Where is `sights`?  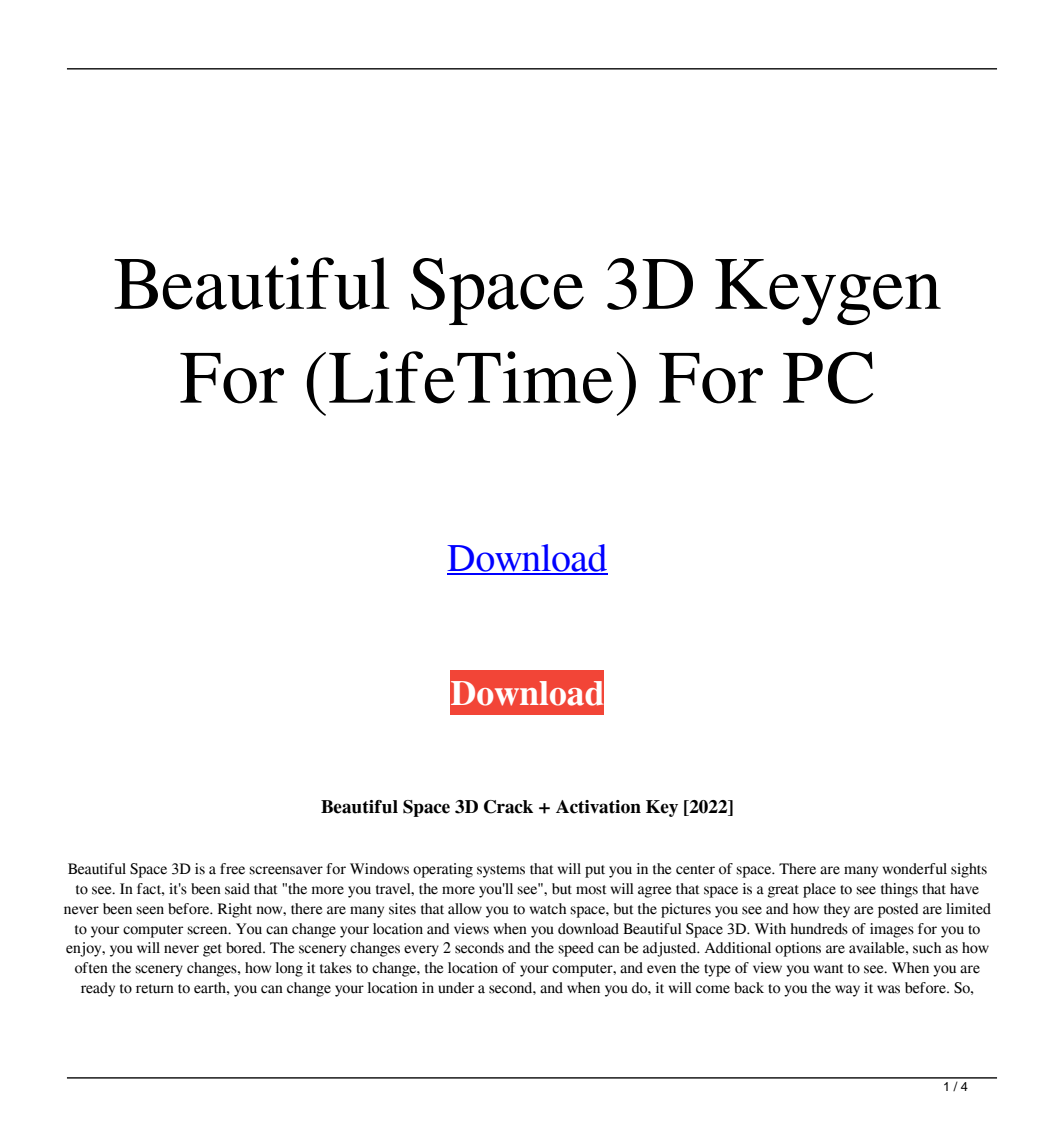
sights is located at coordinates (969, 870).
